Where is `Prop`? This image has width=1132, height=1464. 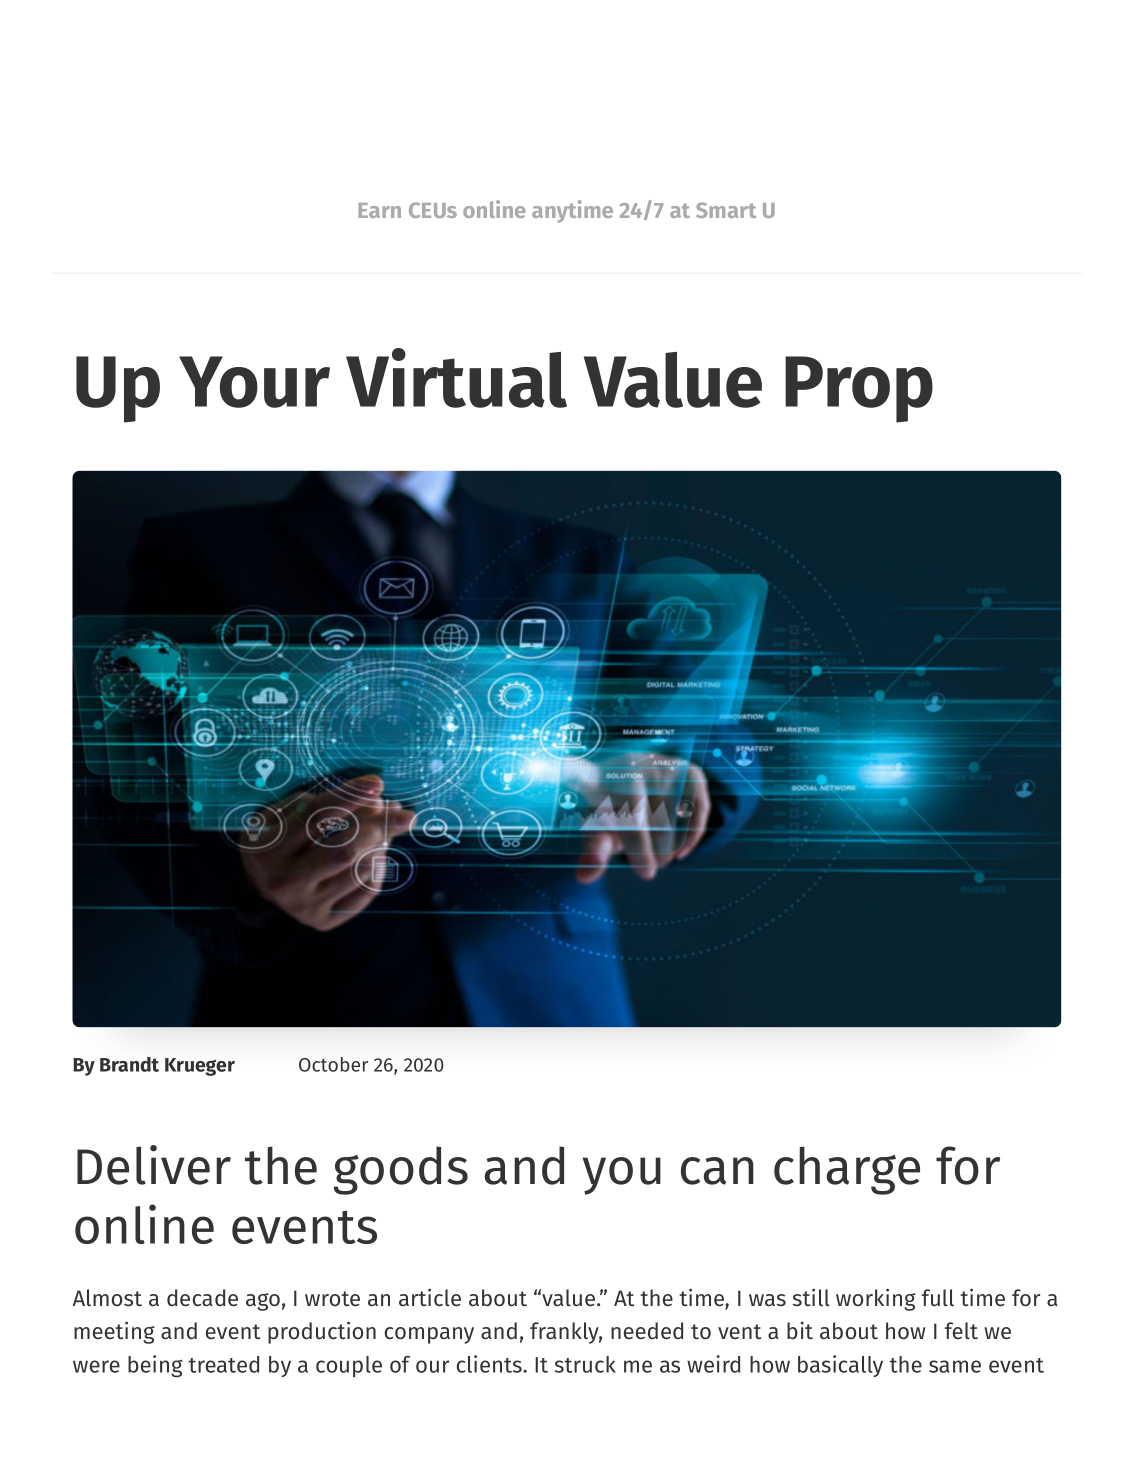
Prop is located at coordinates (859, 389).
